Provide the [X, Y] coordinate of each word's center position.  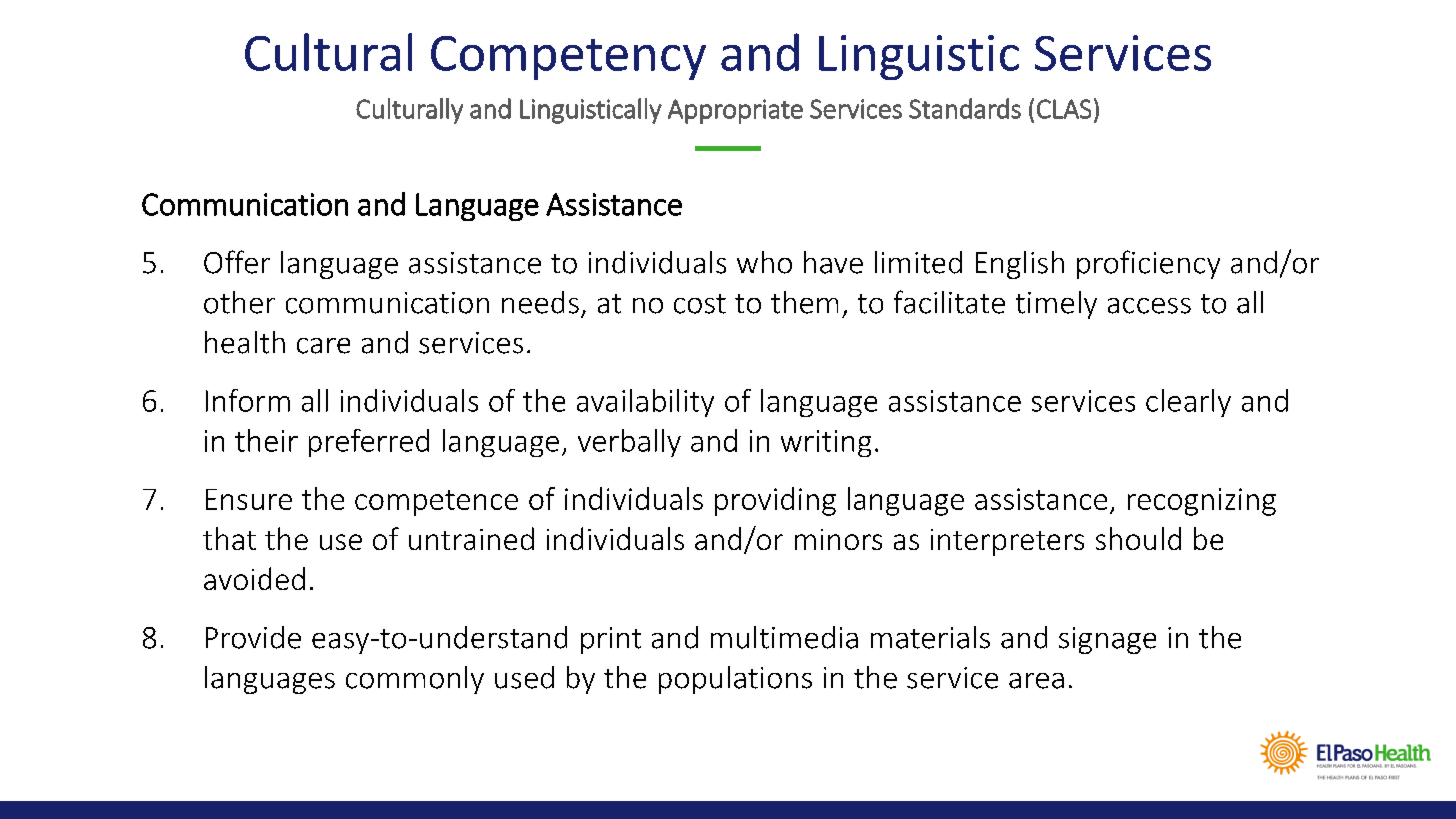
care [323, 346]
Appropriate [735, 111]
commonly [415, 680]
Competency [568, 58]
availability [645, 403]
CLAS [1064, 109]
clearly [1188, 403]
